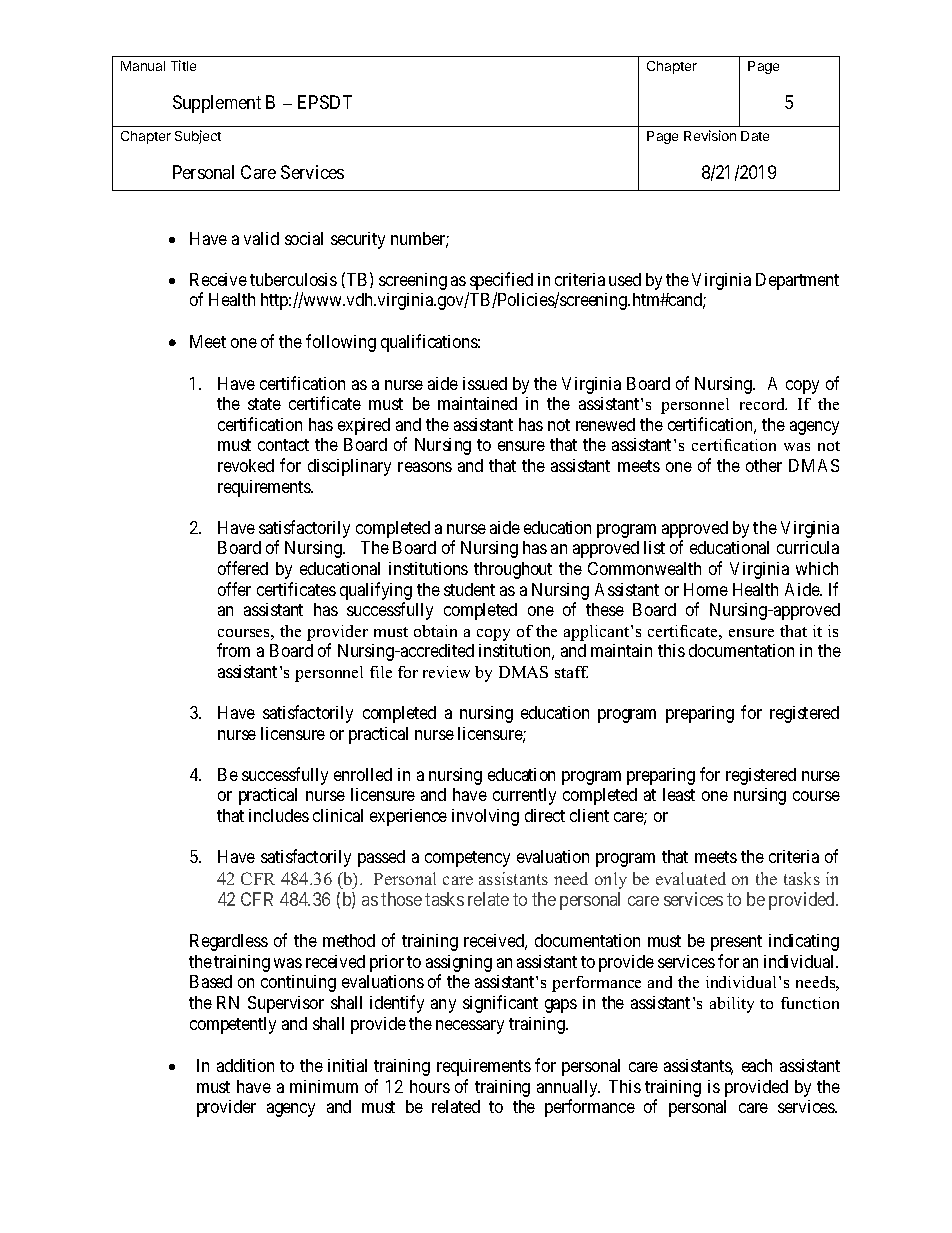  Describe the element at coordinates (470, 1027) in the image. I see `necessary` at that location.
